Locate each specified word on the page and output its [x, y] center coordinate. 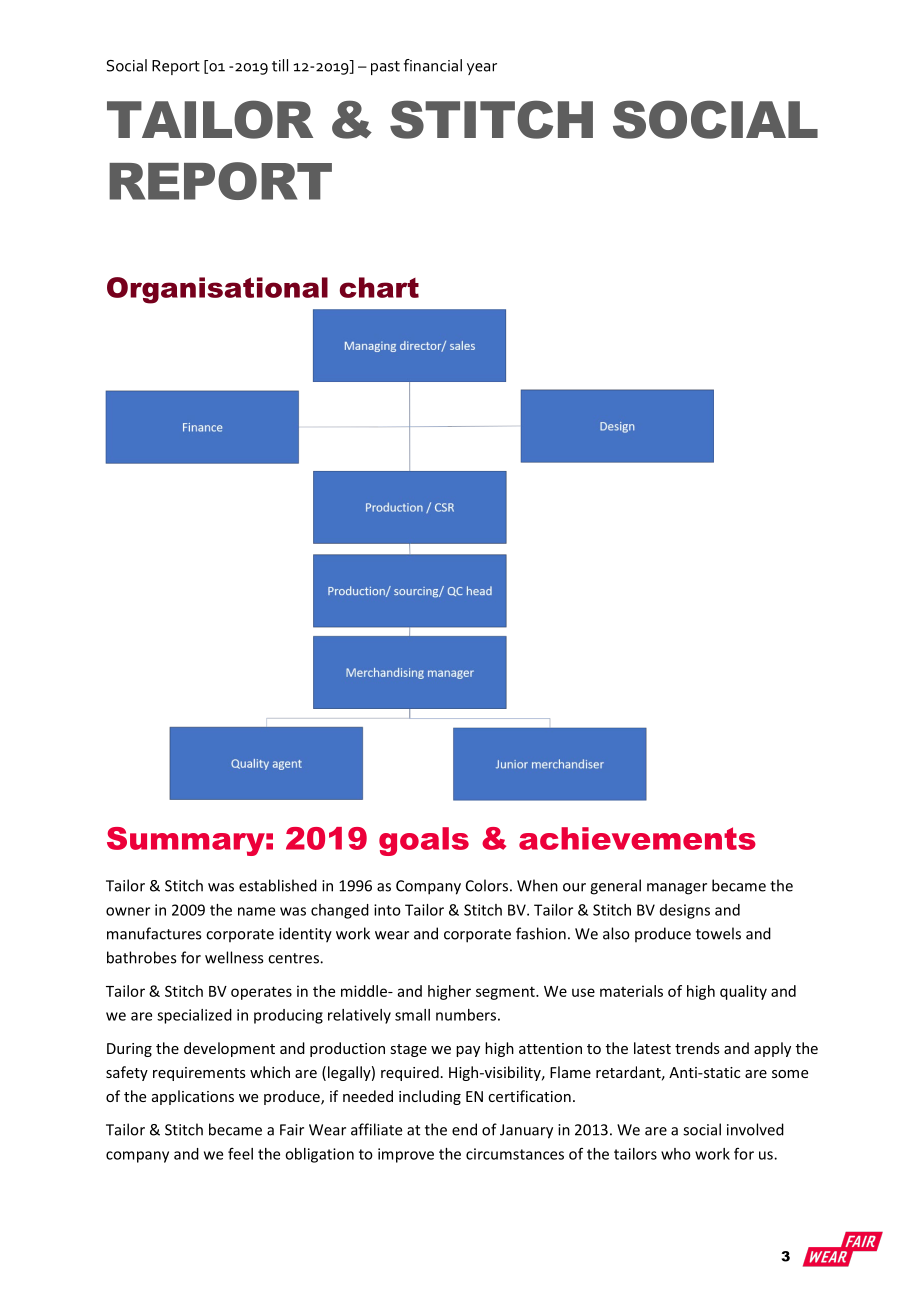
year [482, 69]
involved [755, 1129]
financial [433, 65]
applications [193, 1097]
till [280, 65]
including [430, 1097]
